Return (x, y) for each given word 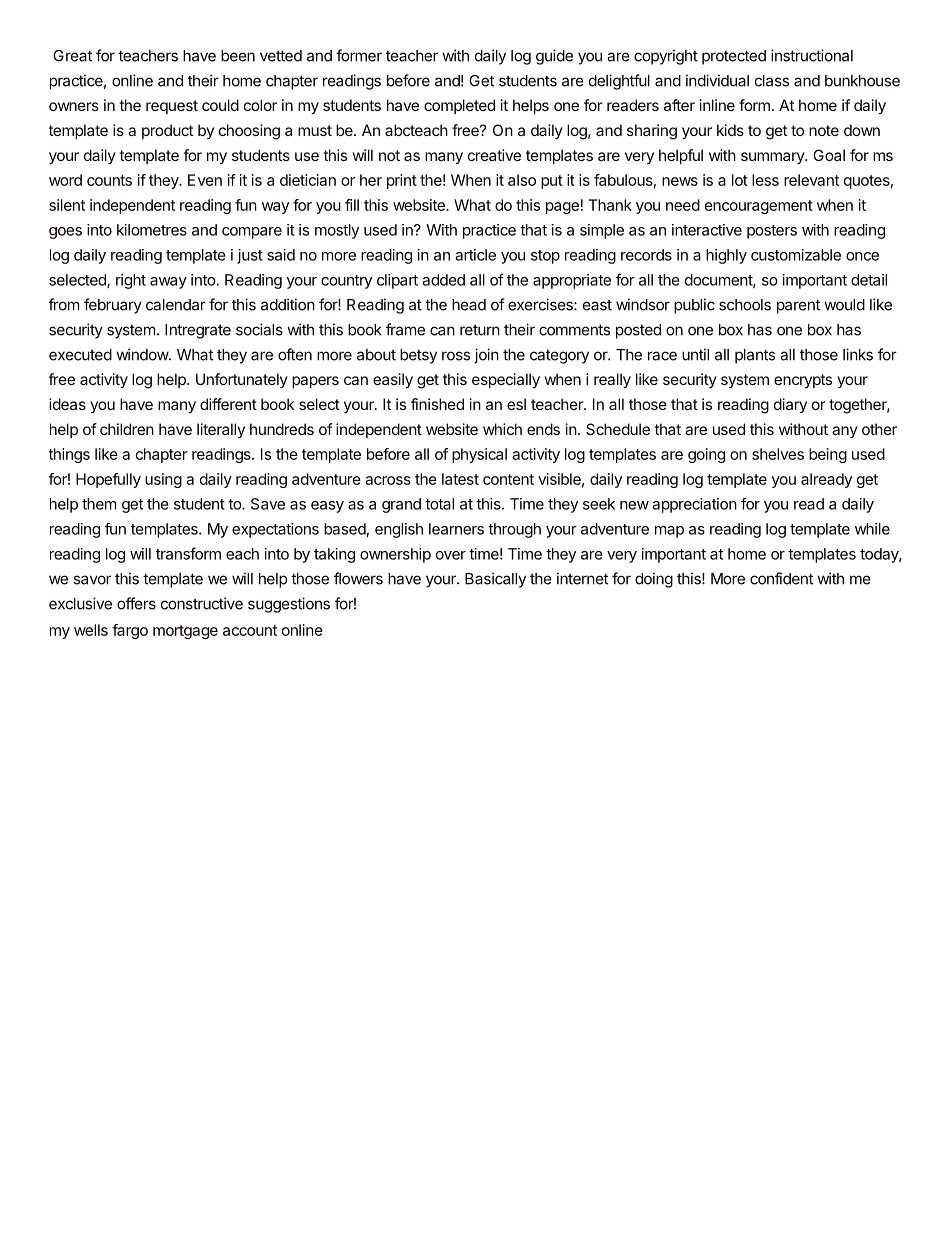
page (562, 208)
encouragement (759, 207)
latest (460, 479)
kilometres (152, 230)
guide (554, 57)
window (143, 354)
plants (755, 356)
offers (136, 603)
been (238, 56)
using (163, 480)
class (772, 81)
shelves (778, 454)
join (486, 356)
